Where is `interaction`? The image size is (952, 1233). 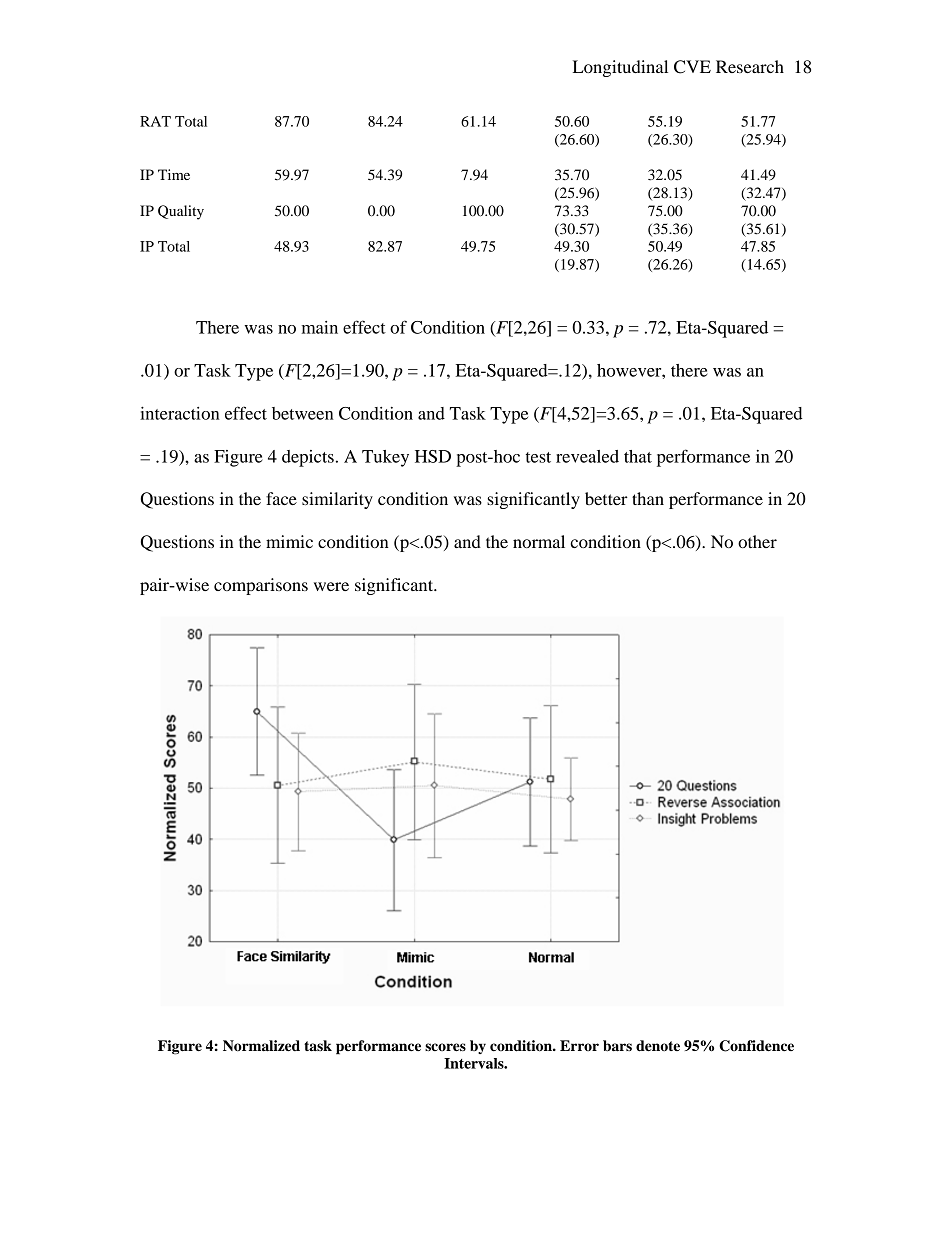 interaction is located at coordinates (180, 413).
